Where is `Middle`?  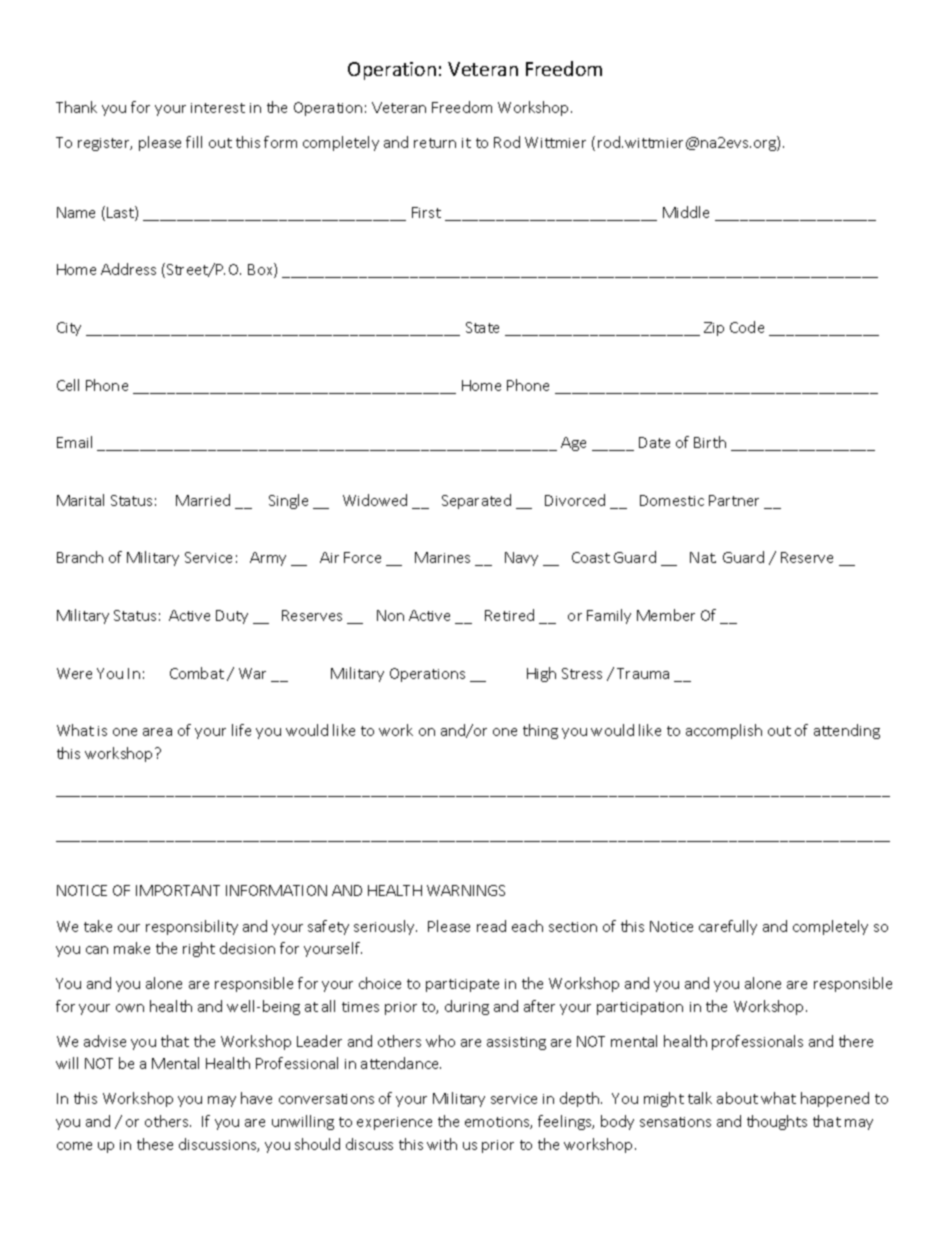
Middle is located at coordinates (686, 212).
